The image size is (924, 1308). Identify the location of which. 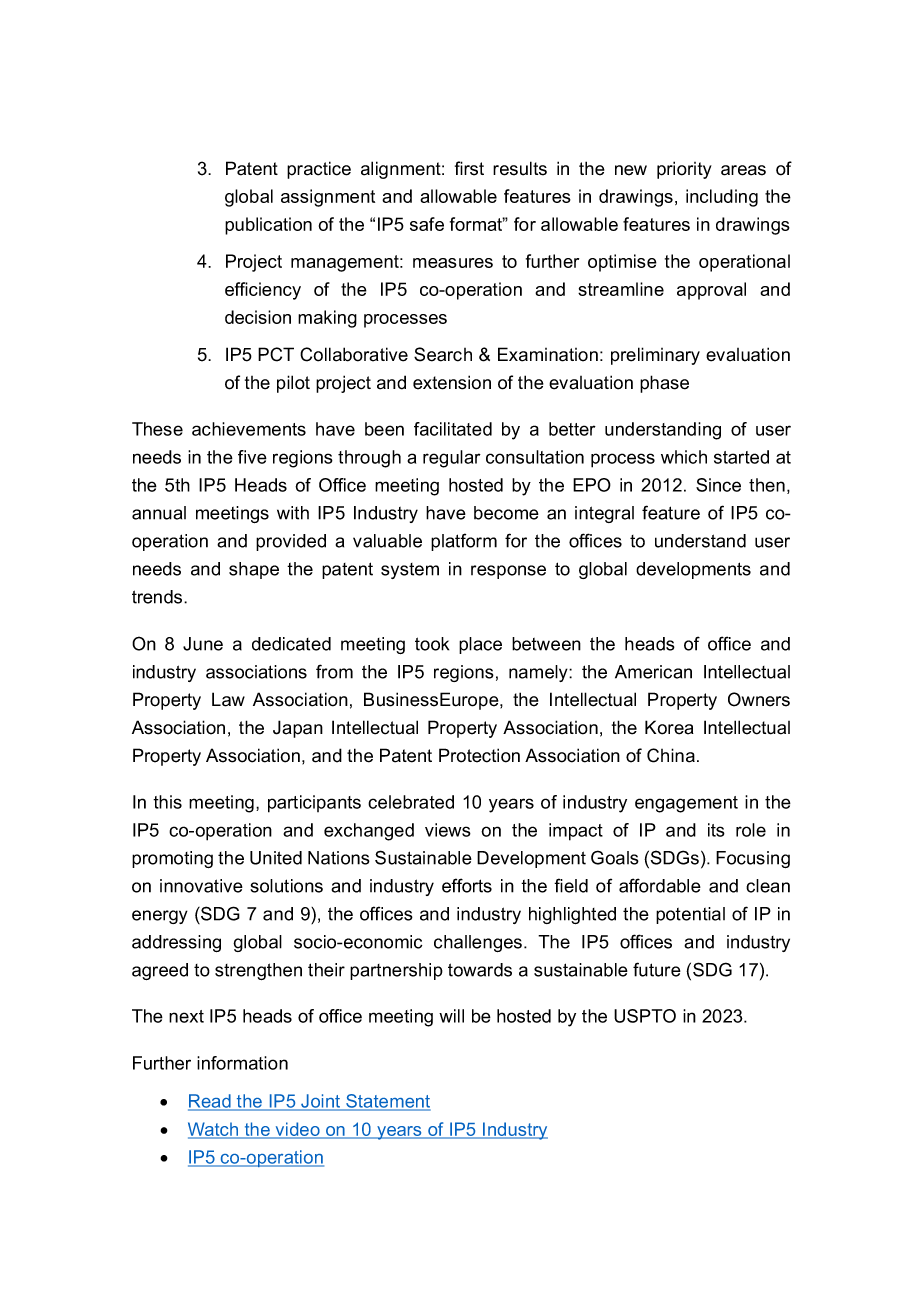
(684, 457).
